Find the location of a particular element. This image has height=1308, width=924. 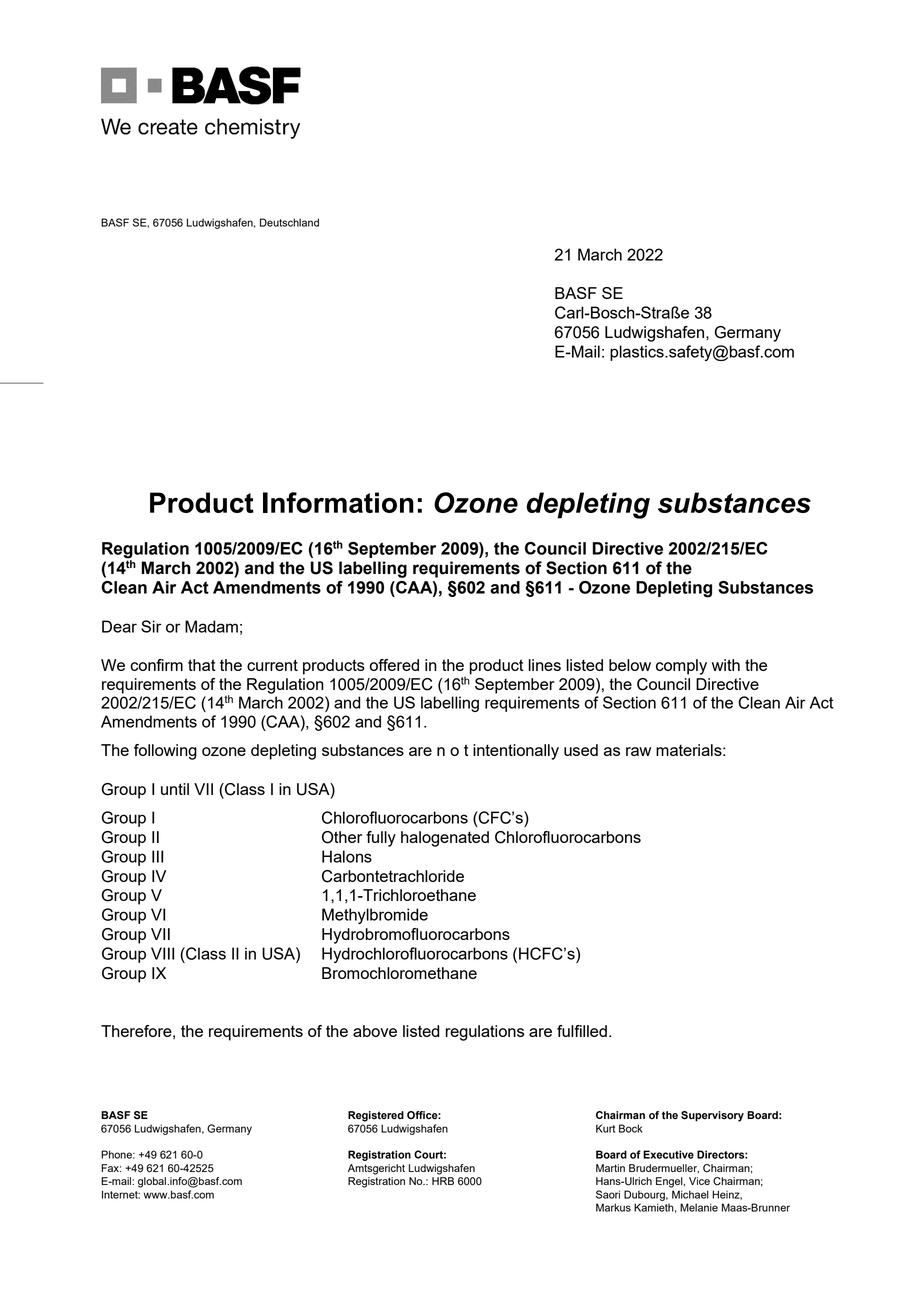

intentionally is located at coordinates (516, 752).
